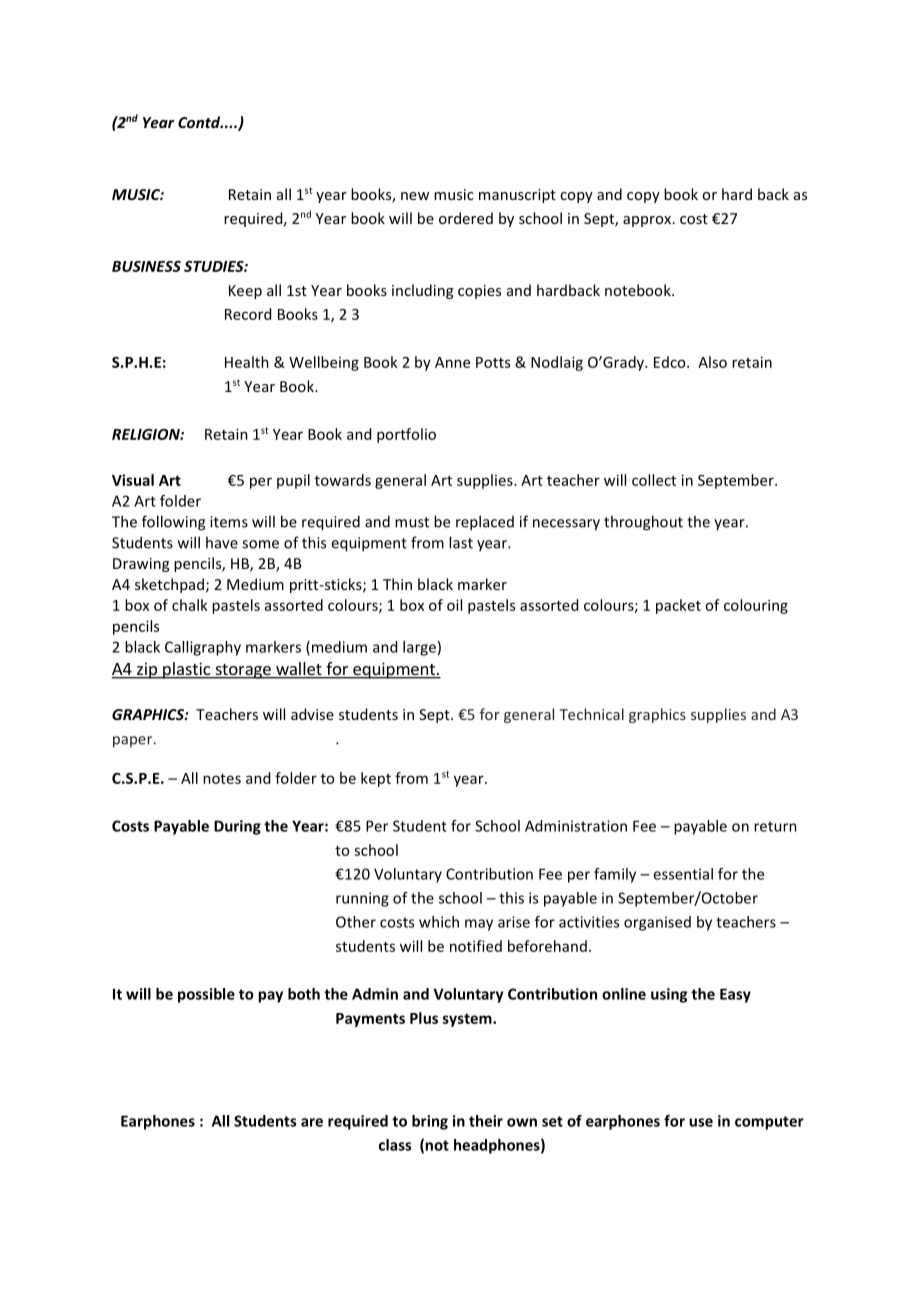 This screenshot has height=1308, width=924. I want to click on items, so click(229, 522).
